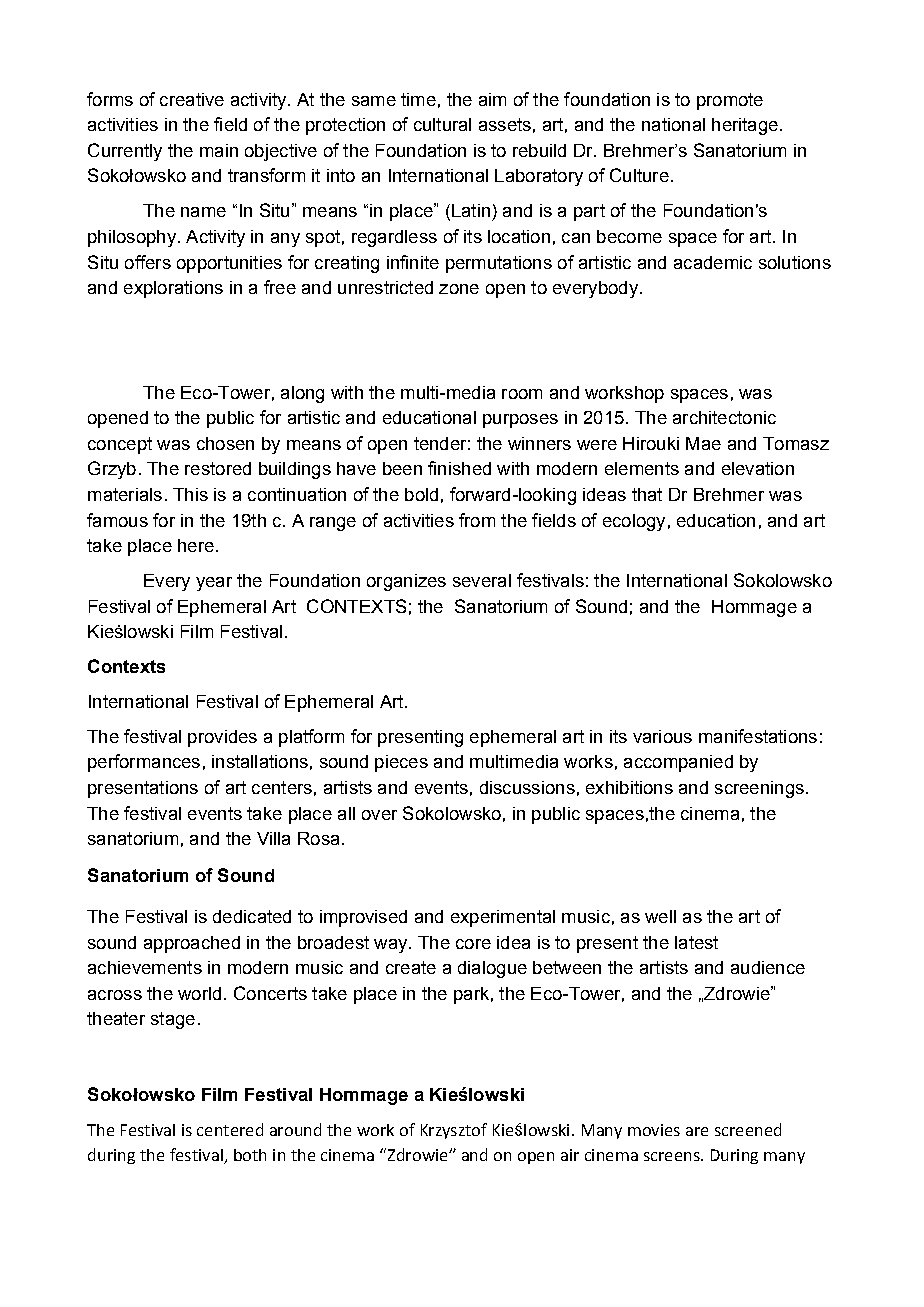 The width and height of the image is (924, 1307). Describe the element at coordinates (697, 1131) in the image. I see `are` at that location.
